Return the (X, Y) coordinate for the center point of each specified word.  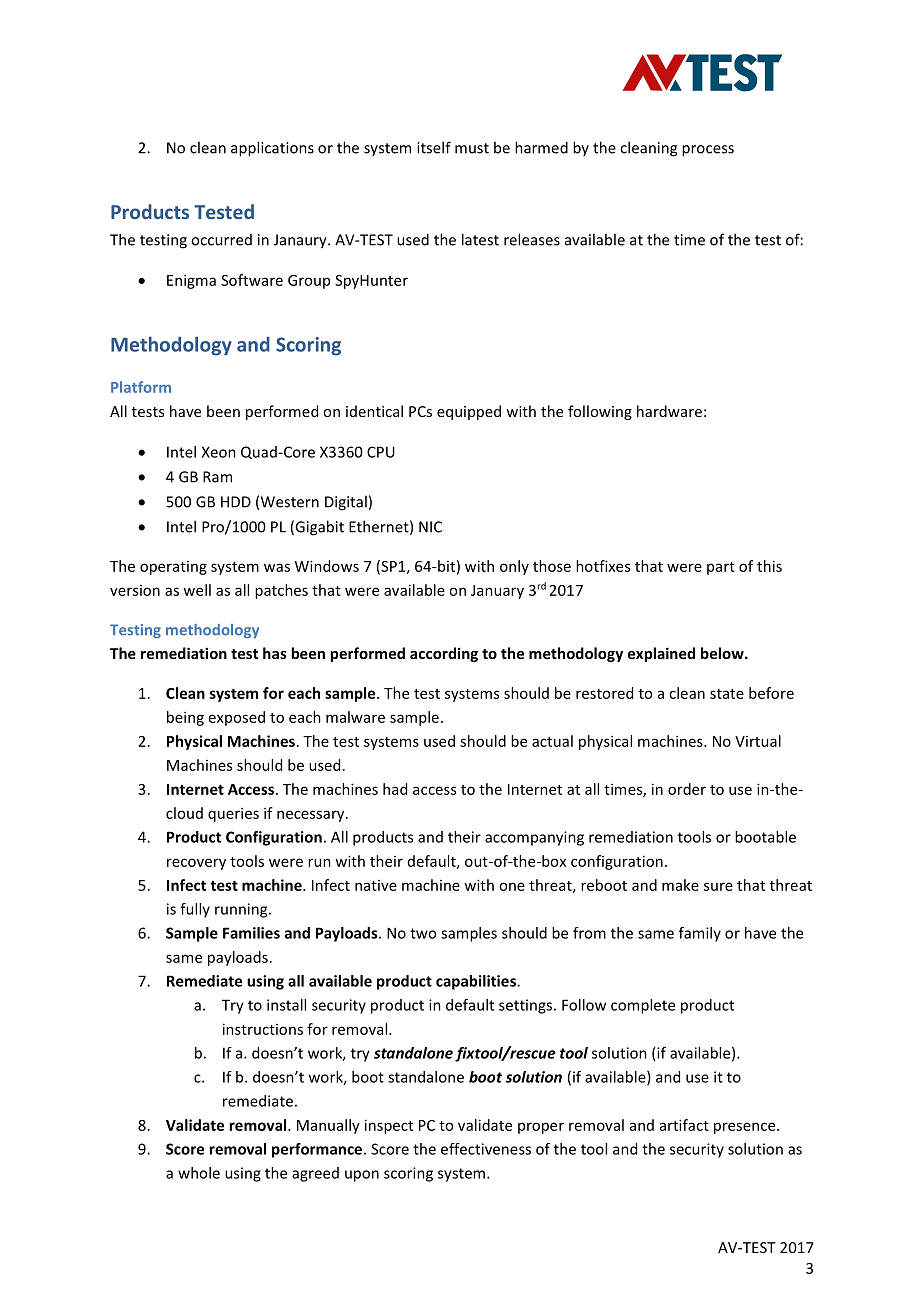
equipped (469, 412)
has (275, 653)
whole (199, 1173)
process (708, 151)
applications (272, 149)
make (680, 885)
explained (661, 654)
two (423, 933)
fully (195, 910)
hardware (669, 411)
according (444, 654)
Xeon (219, 452)
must (472, 148)
